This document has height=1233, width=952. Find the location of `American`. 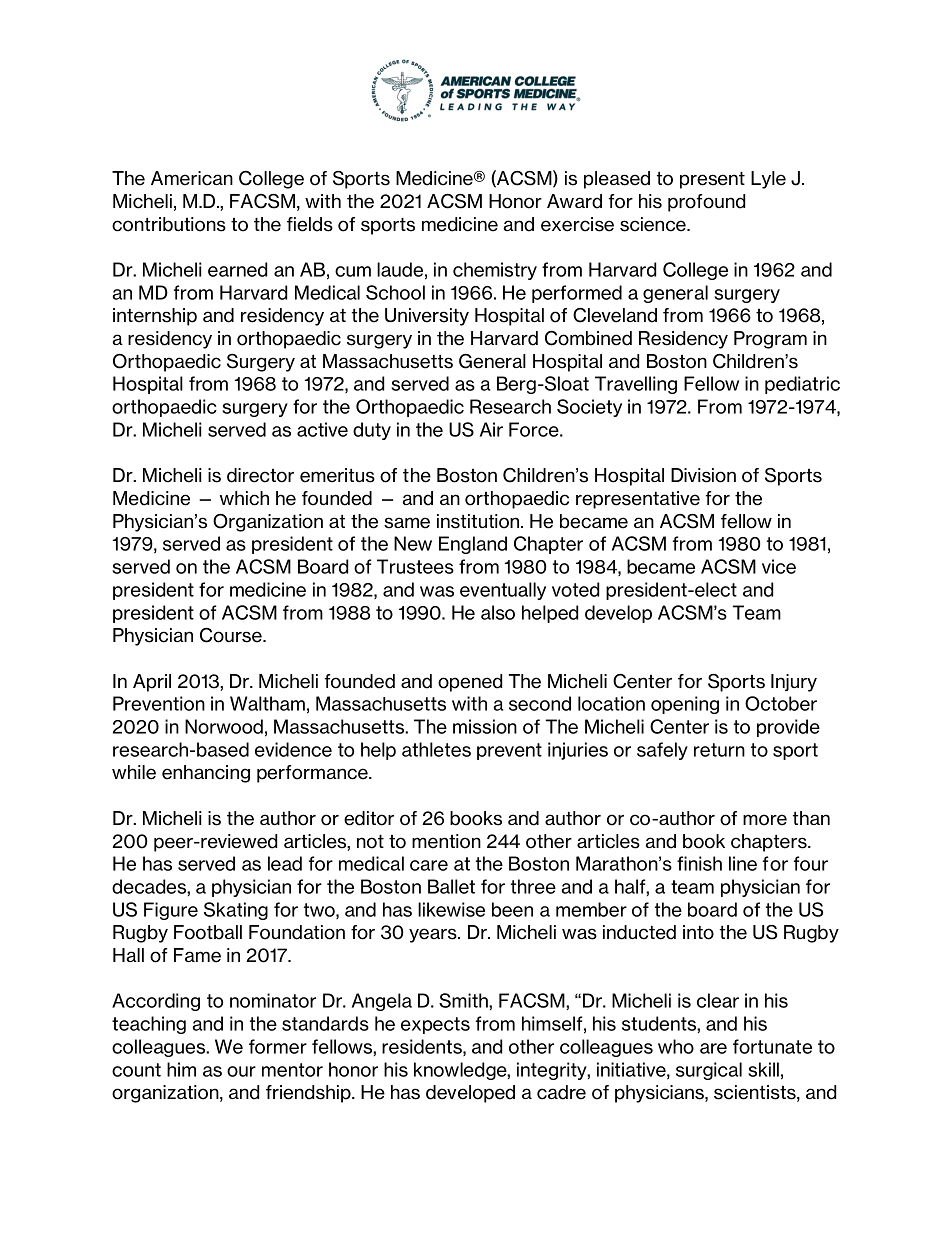

American is located at coordinates (192, 178).
